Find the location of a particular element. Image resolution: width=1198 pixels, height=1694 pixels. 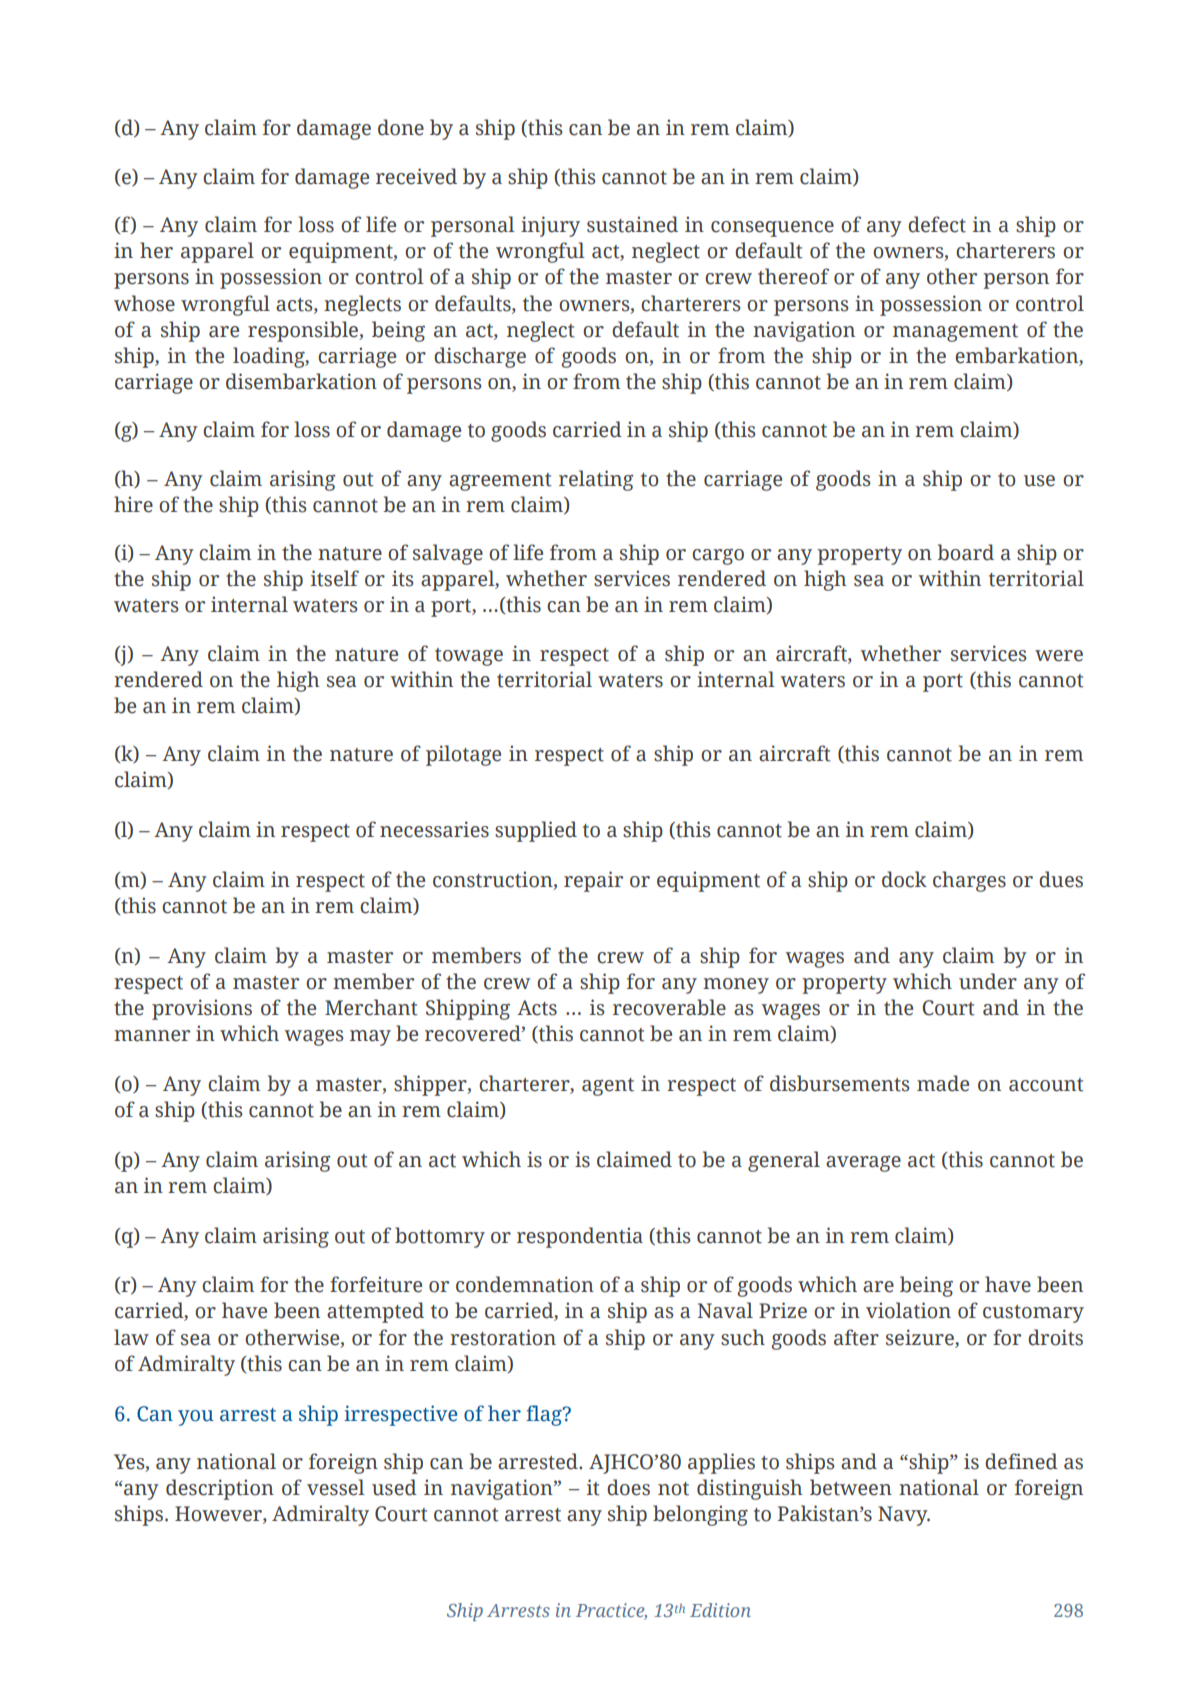

forfeiture is located at coordinates (376, 1284).
